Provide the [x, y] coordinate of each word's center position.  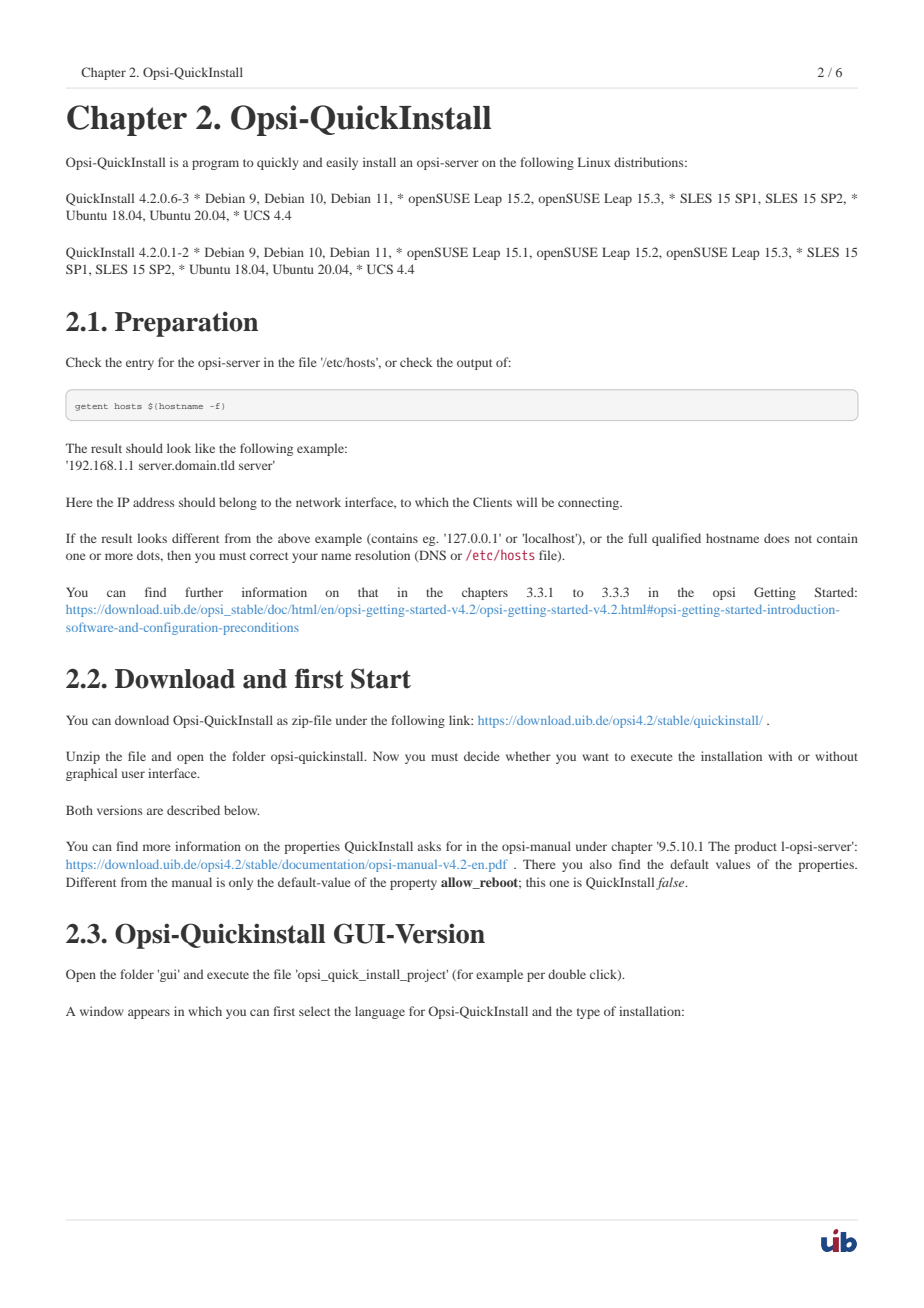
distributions [650, 162]
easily [342, 163]
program [215, 165]
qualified [676, 539]
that [368, 592]
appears [149, 1014]
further [204, 592]
